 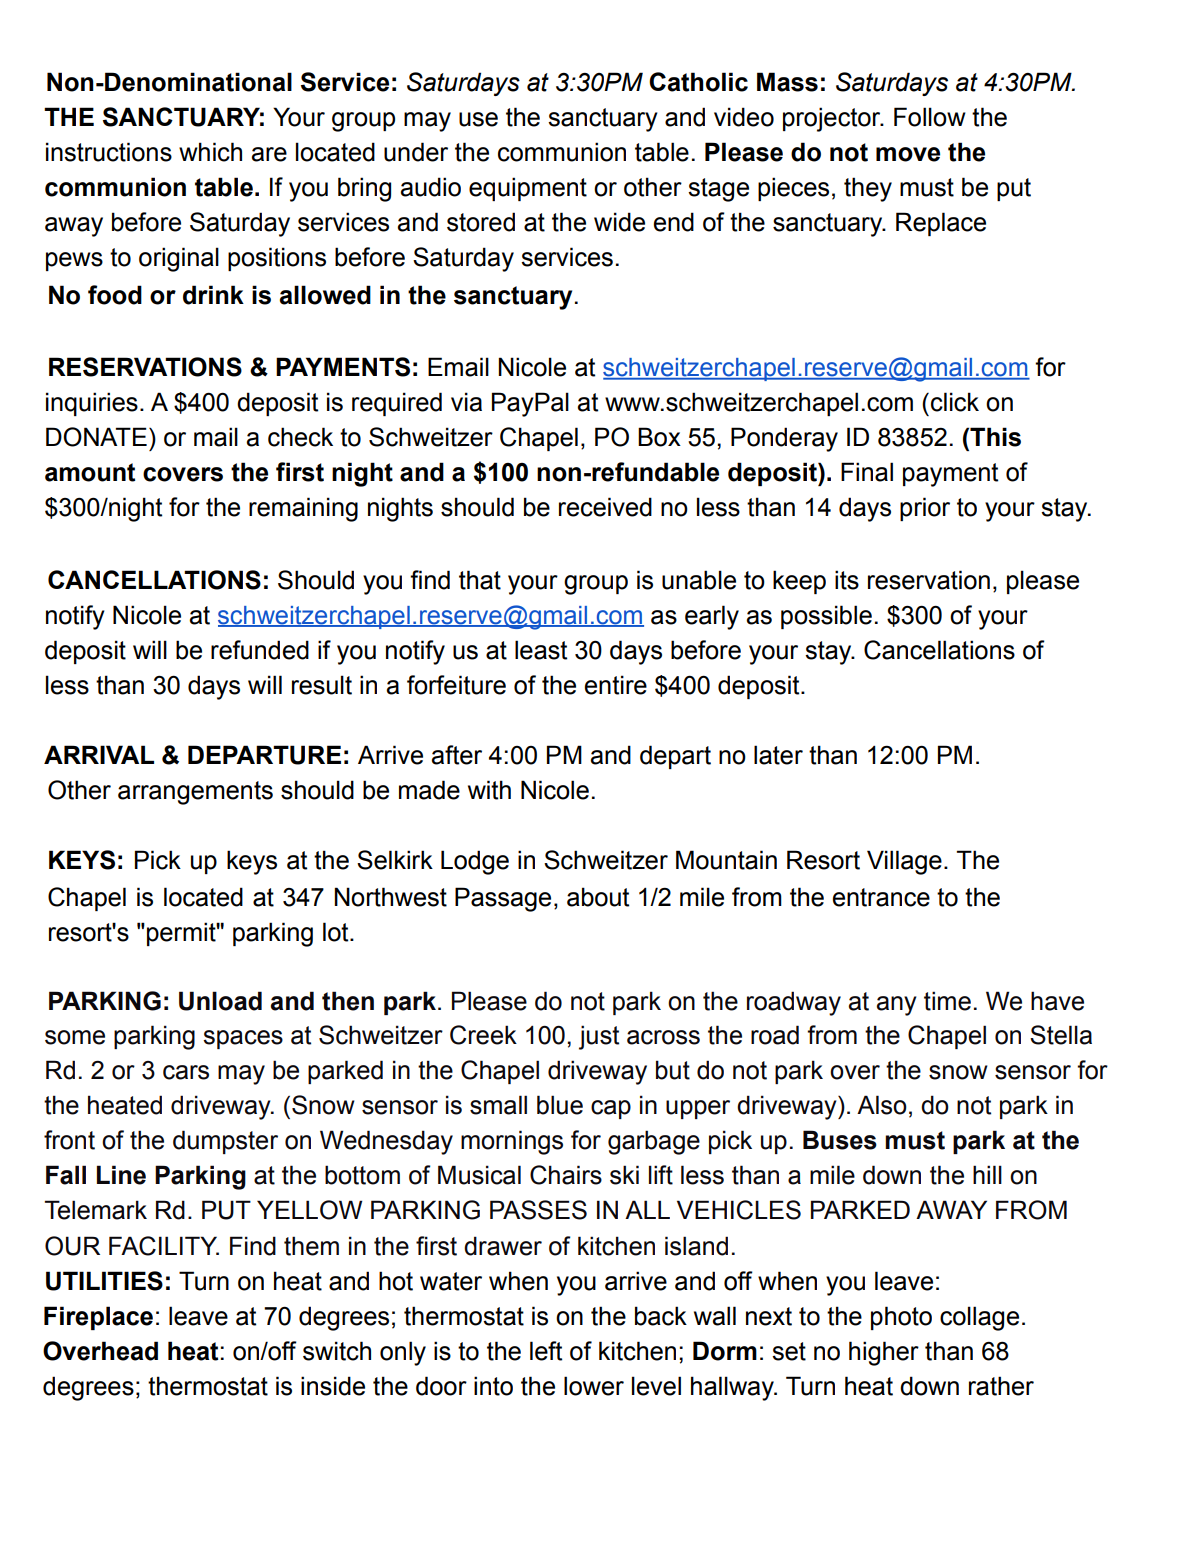 I want to click on UTILITIES, so click(x=104, y=1281).
